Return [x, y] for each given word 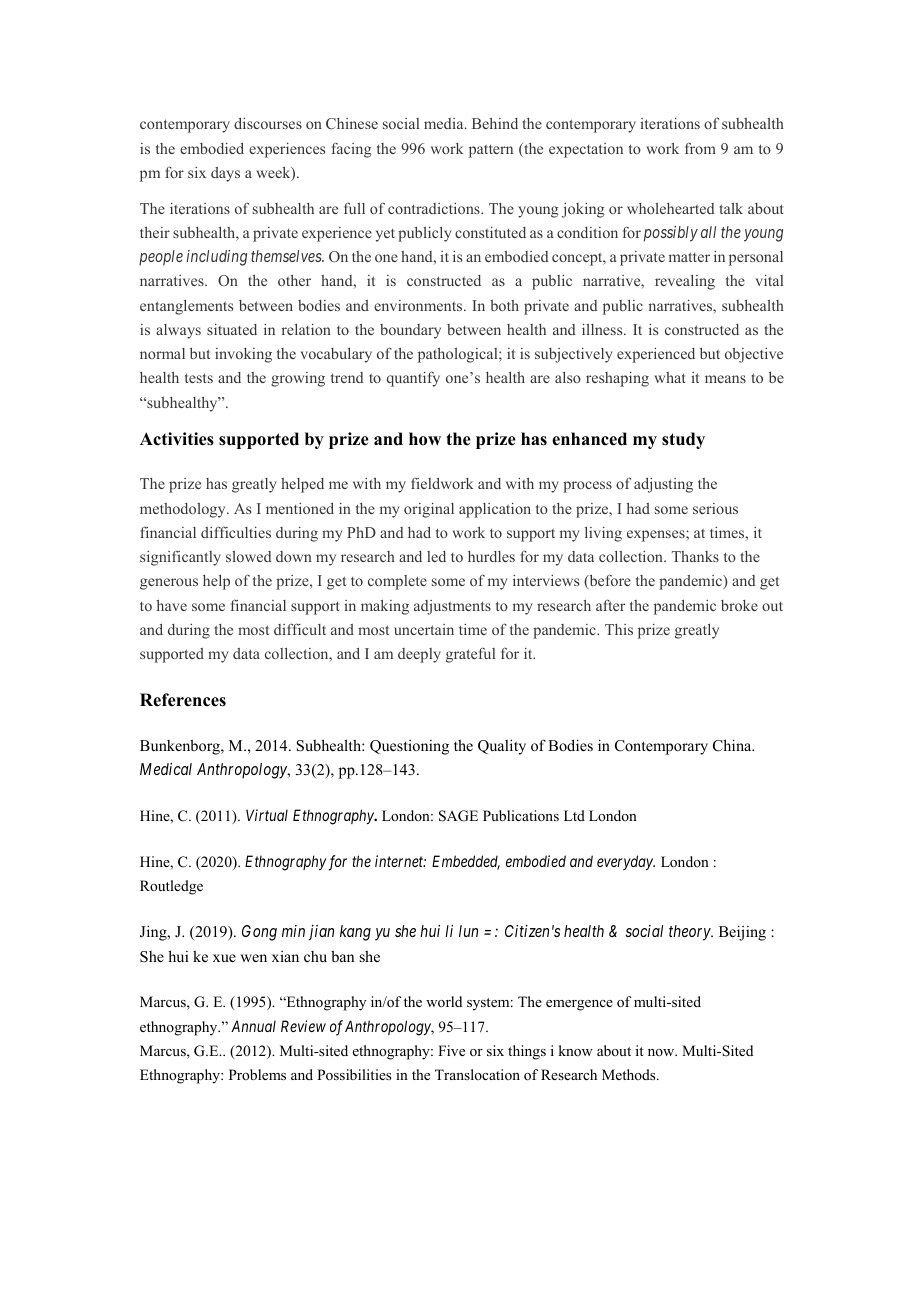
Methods [630, 1074]
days [225, 174]
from [700, 148]
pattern [491, 151]
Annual [253, 1026]
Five [451, 1050]
